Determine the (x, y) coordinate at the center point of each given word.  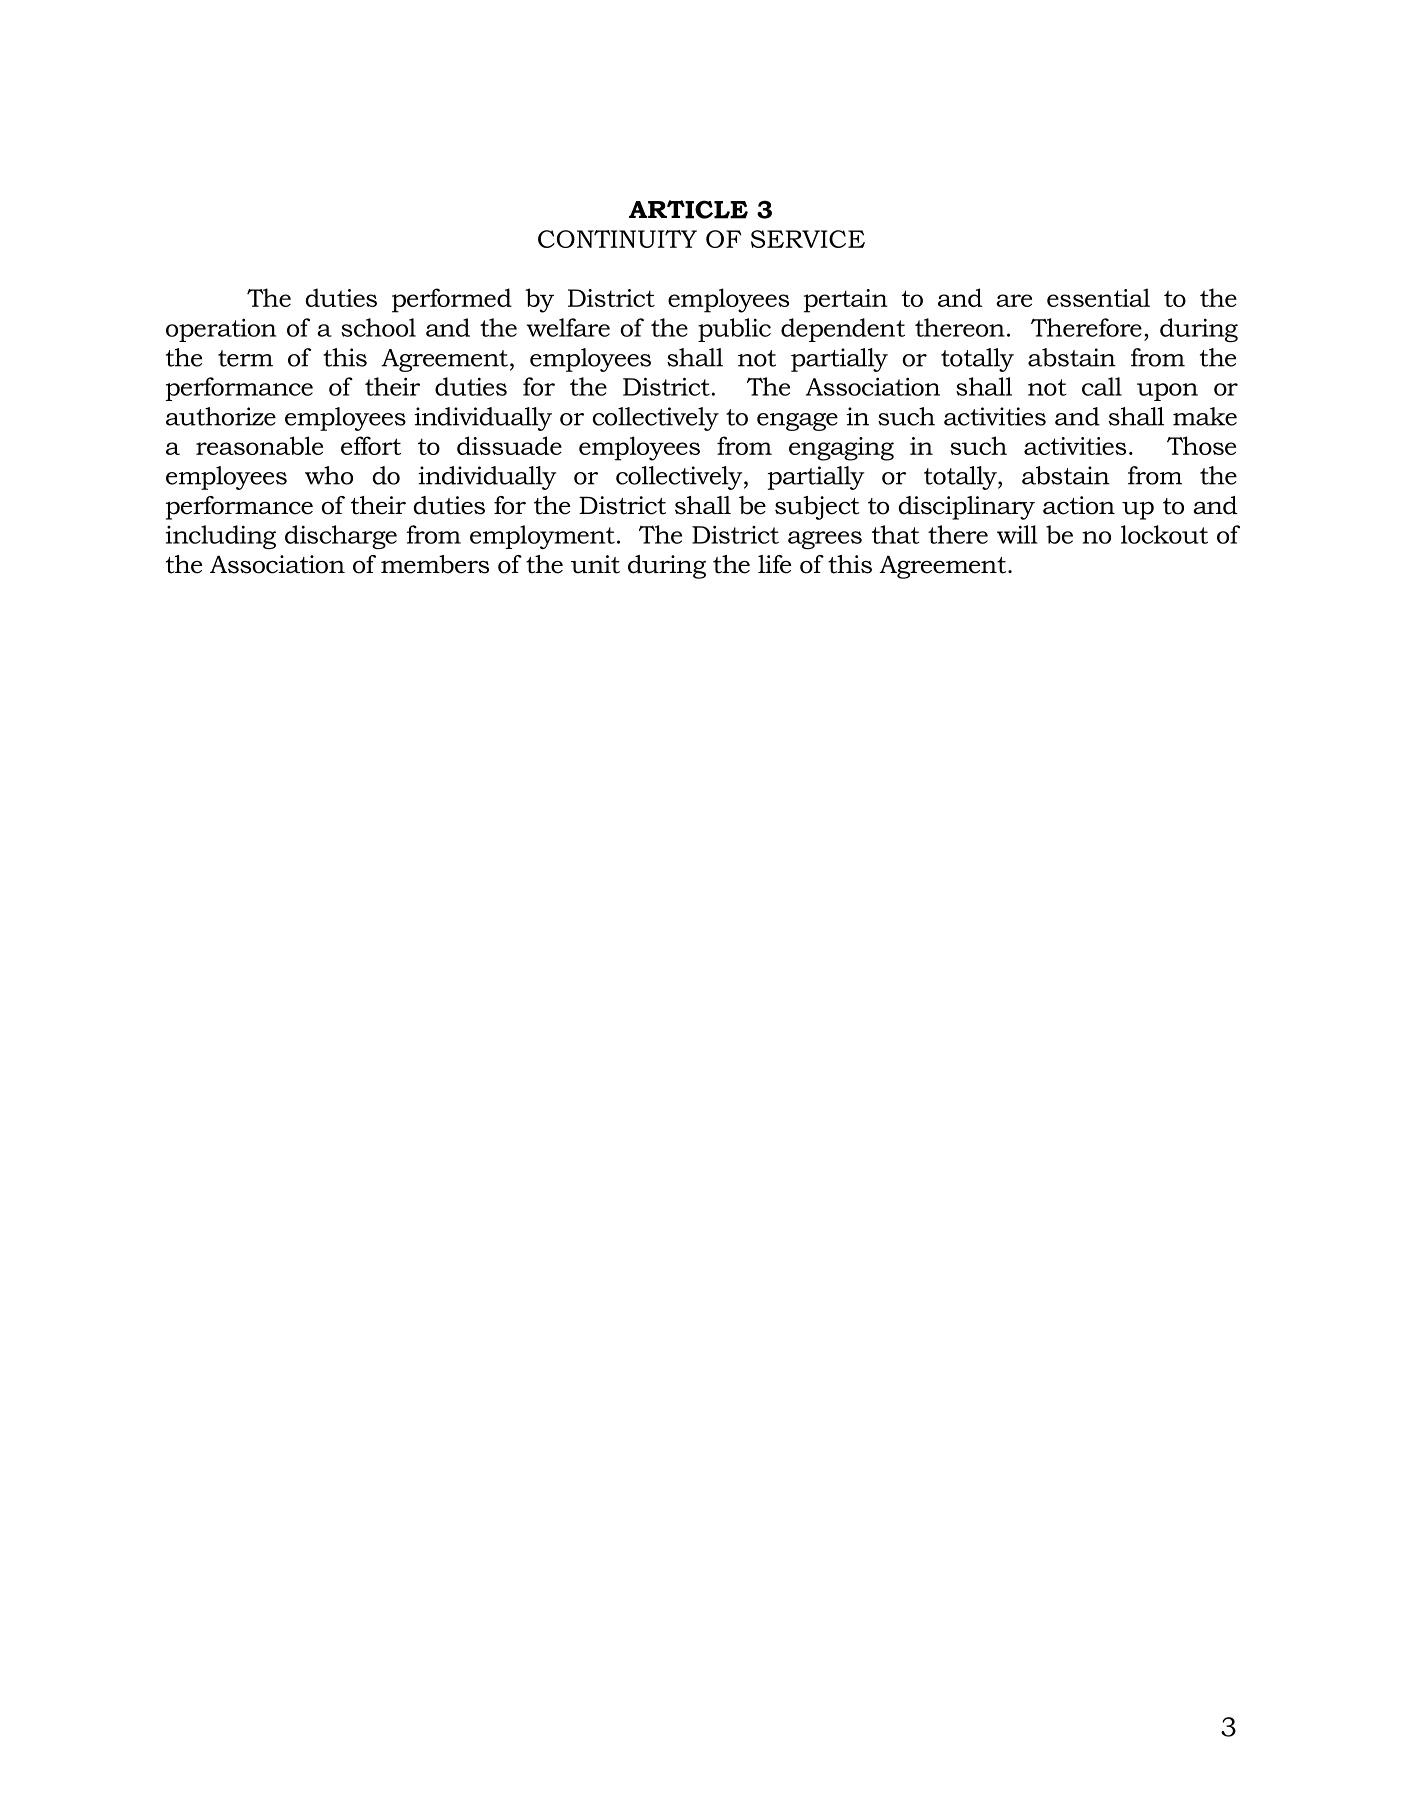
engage (797, 422)
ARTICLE (688, 209)
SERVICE (808, 239)
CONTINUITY (617, 239)
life (774, 564)
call (1102, 386)
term (245, 358)
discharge (341, 537)
